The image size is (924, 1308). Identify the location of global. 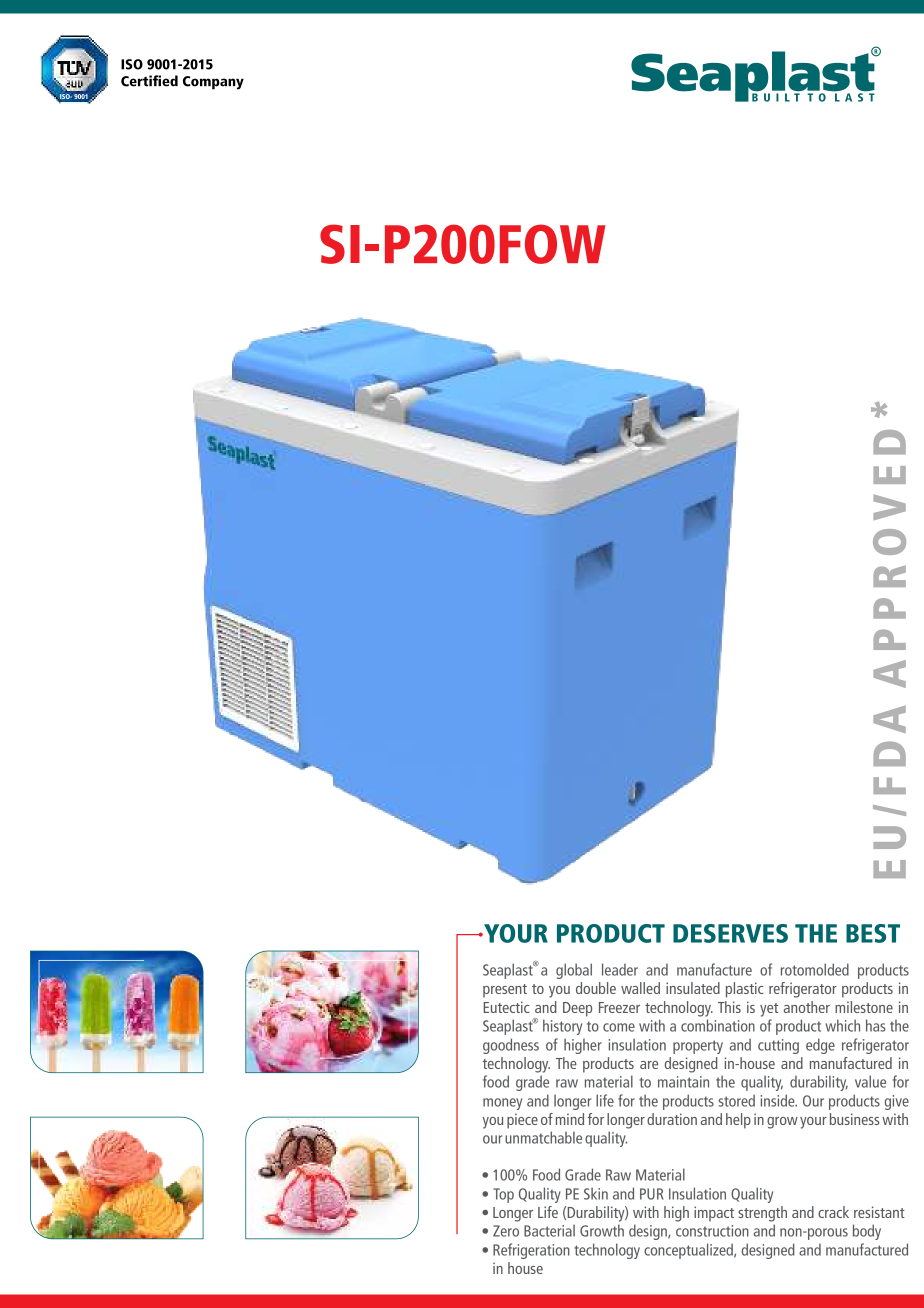
(574, 971).
